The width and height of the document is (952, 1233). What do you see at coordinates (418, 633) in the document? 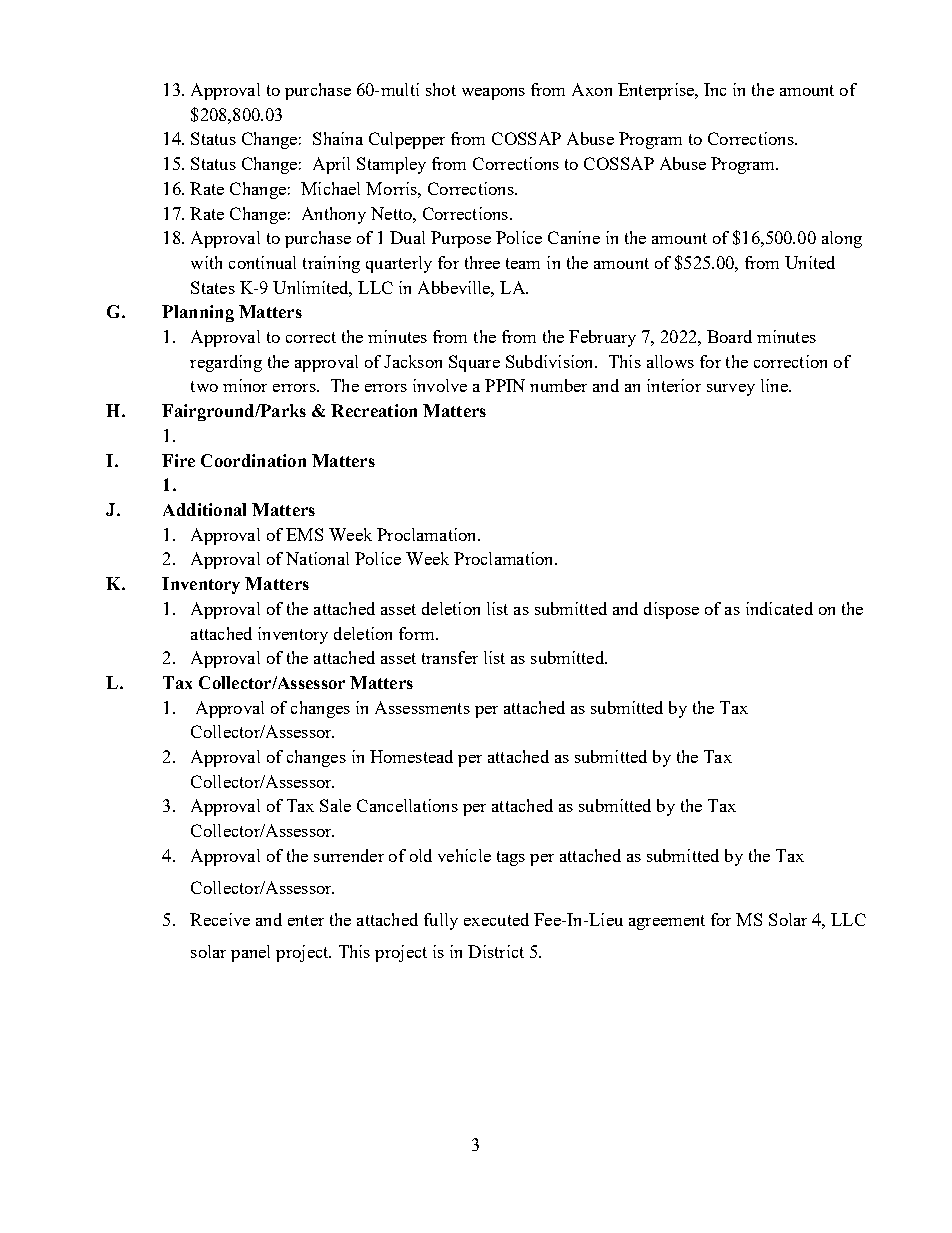
I see `form` at bounding box center [418, 633].
